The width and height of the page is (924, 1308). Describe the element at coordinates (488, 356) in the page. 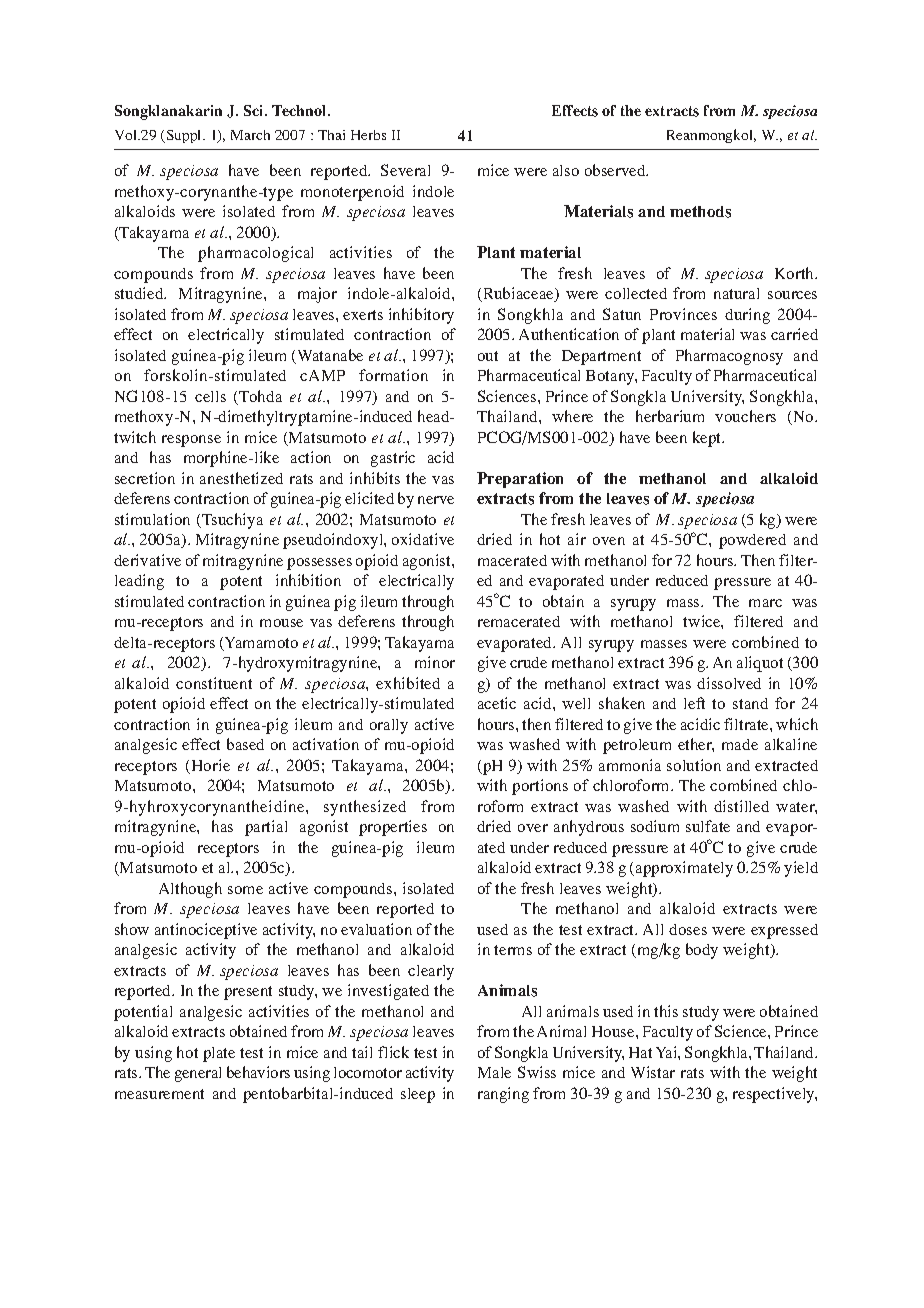

I see `out` at that location.
